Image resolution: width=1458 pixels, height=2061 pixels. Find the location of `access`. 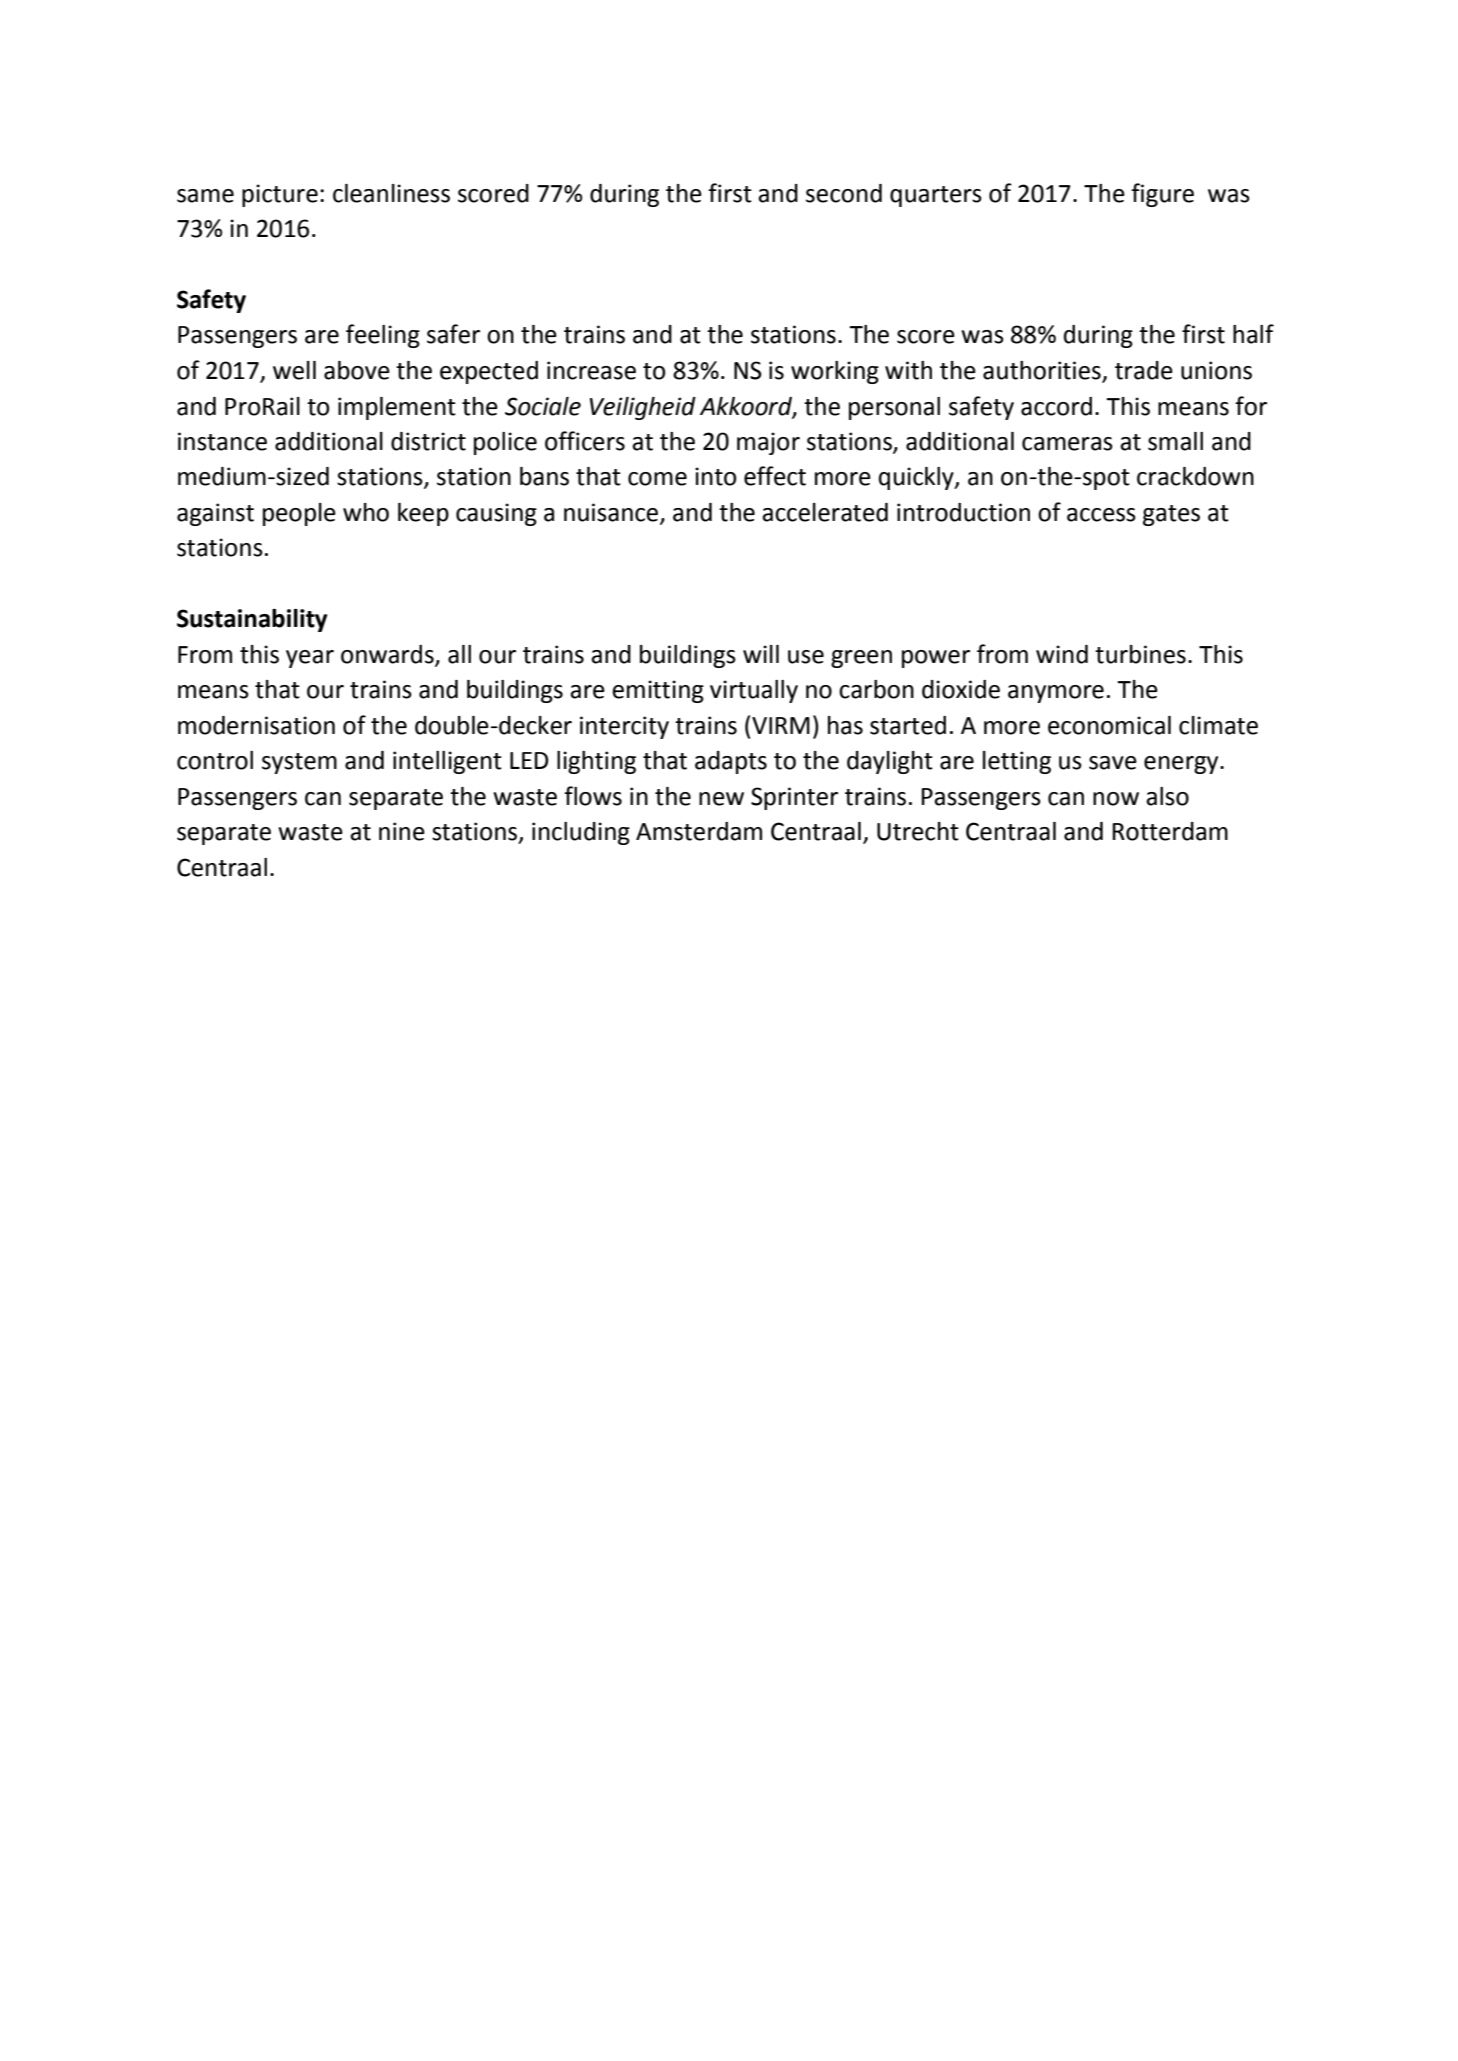

access is located at coordinates (1101, 515).
